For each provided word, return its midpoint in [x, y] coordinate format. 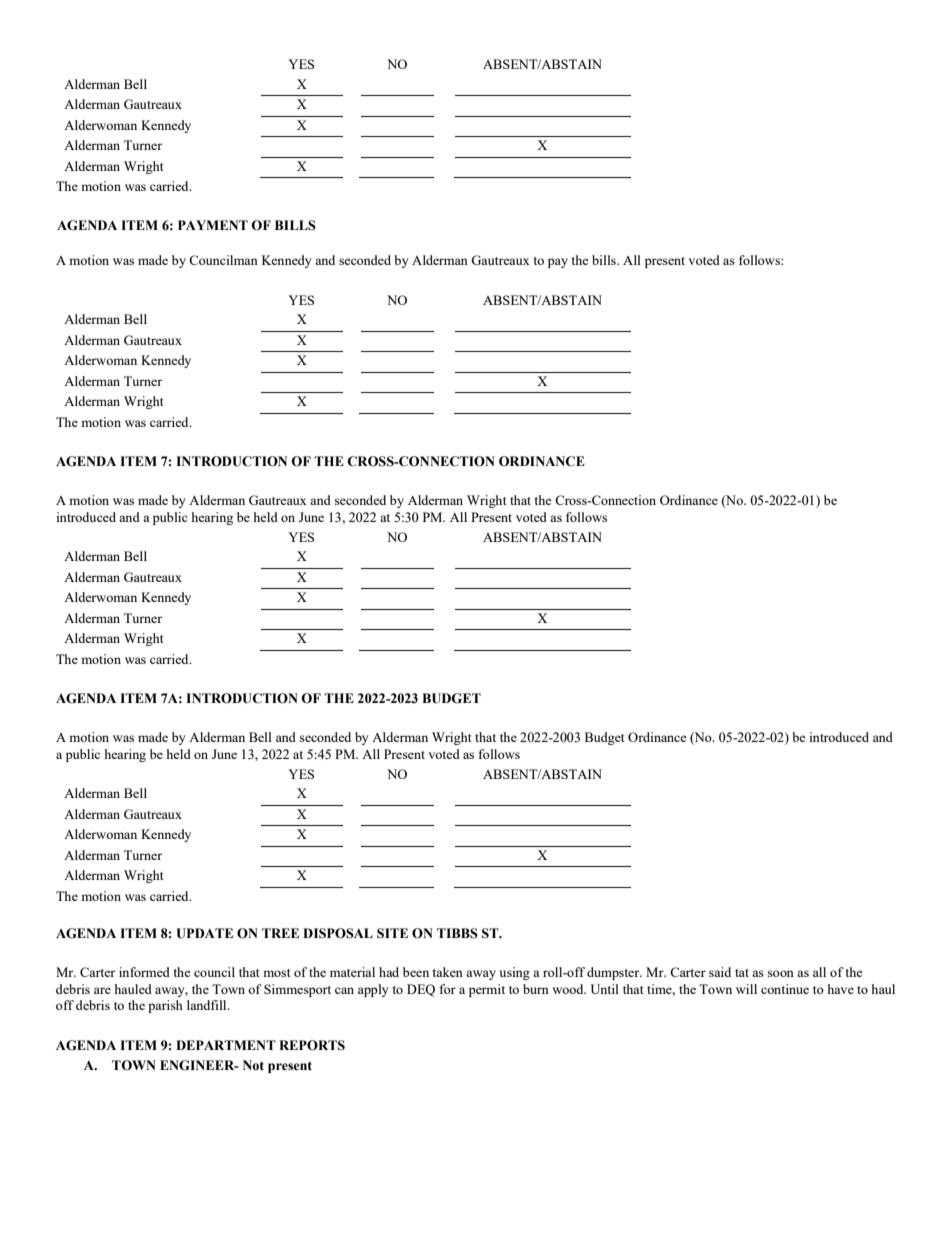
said [720, 972]
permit [487, 990]
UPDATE [205, 933]
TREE [280, 933]
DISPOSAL [338, 933]
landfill [208, 1005]
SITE [392, 933]
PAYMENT [213, 225]
